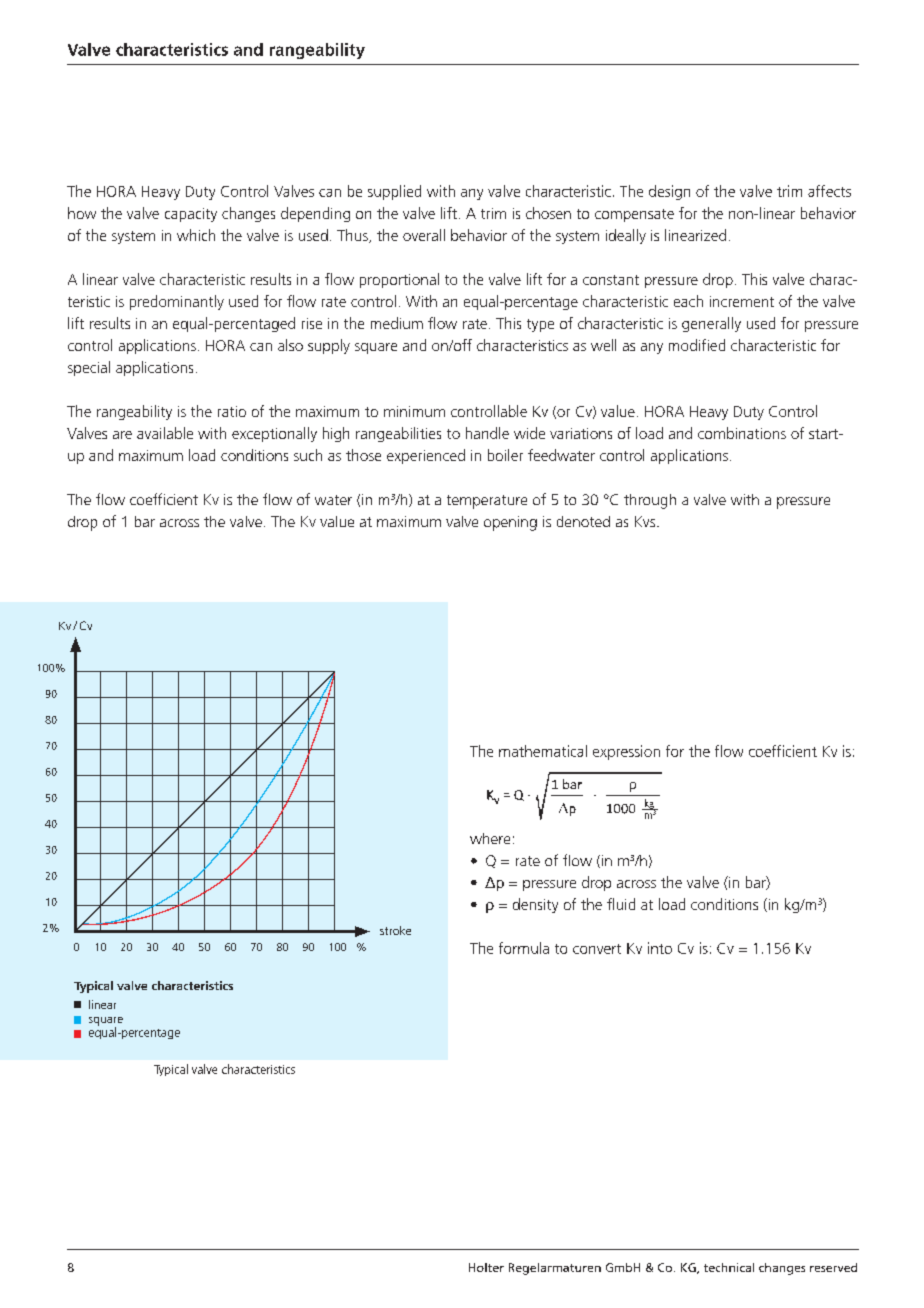 Image resolution: width=924 pixels, height=1308 pixels. What do you see at coordinates (165, 433) in the image?
I see `available` at bounding box center [165, 433].
